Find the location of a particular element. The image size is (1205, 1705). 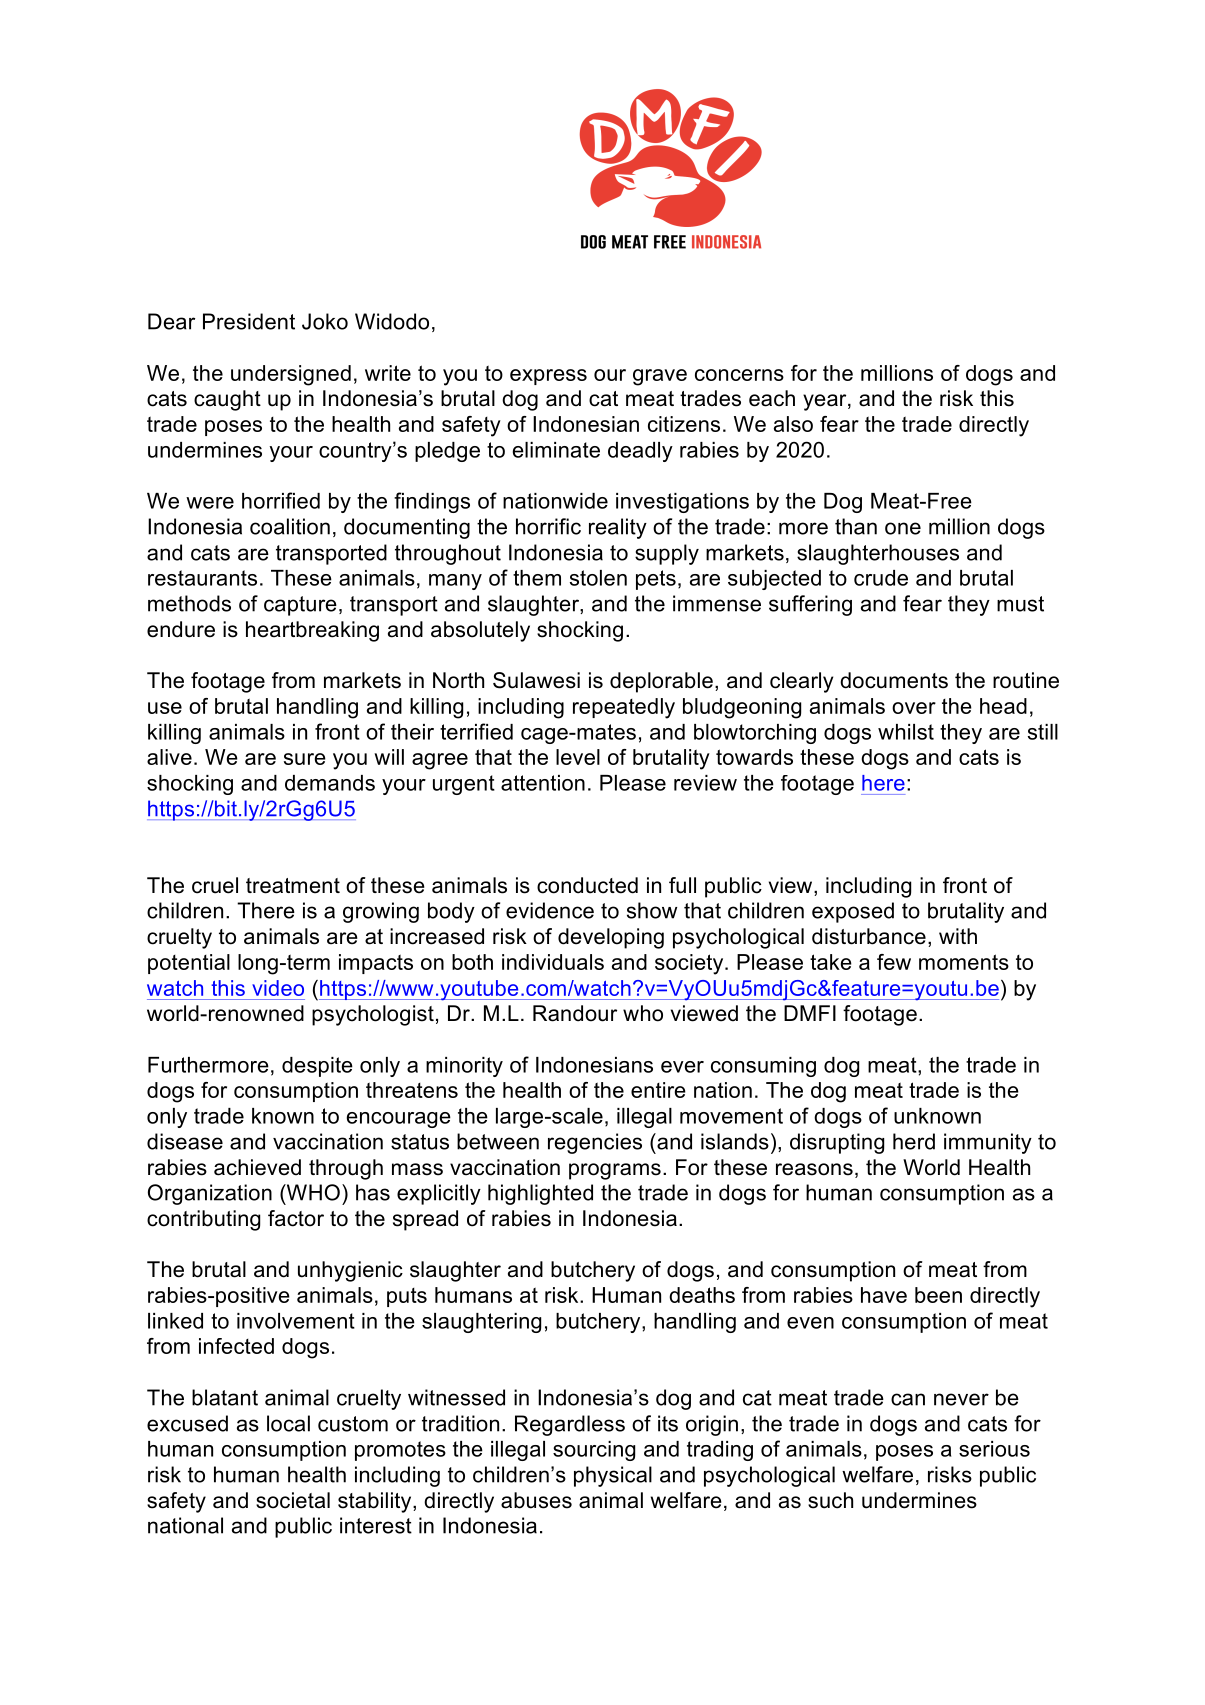

grave is located at coordinates (660, 377).
